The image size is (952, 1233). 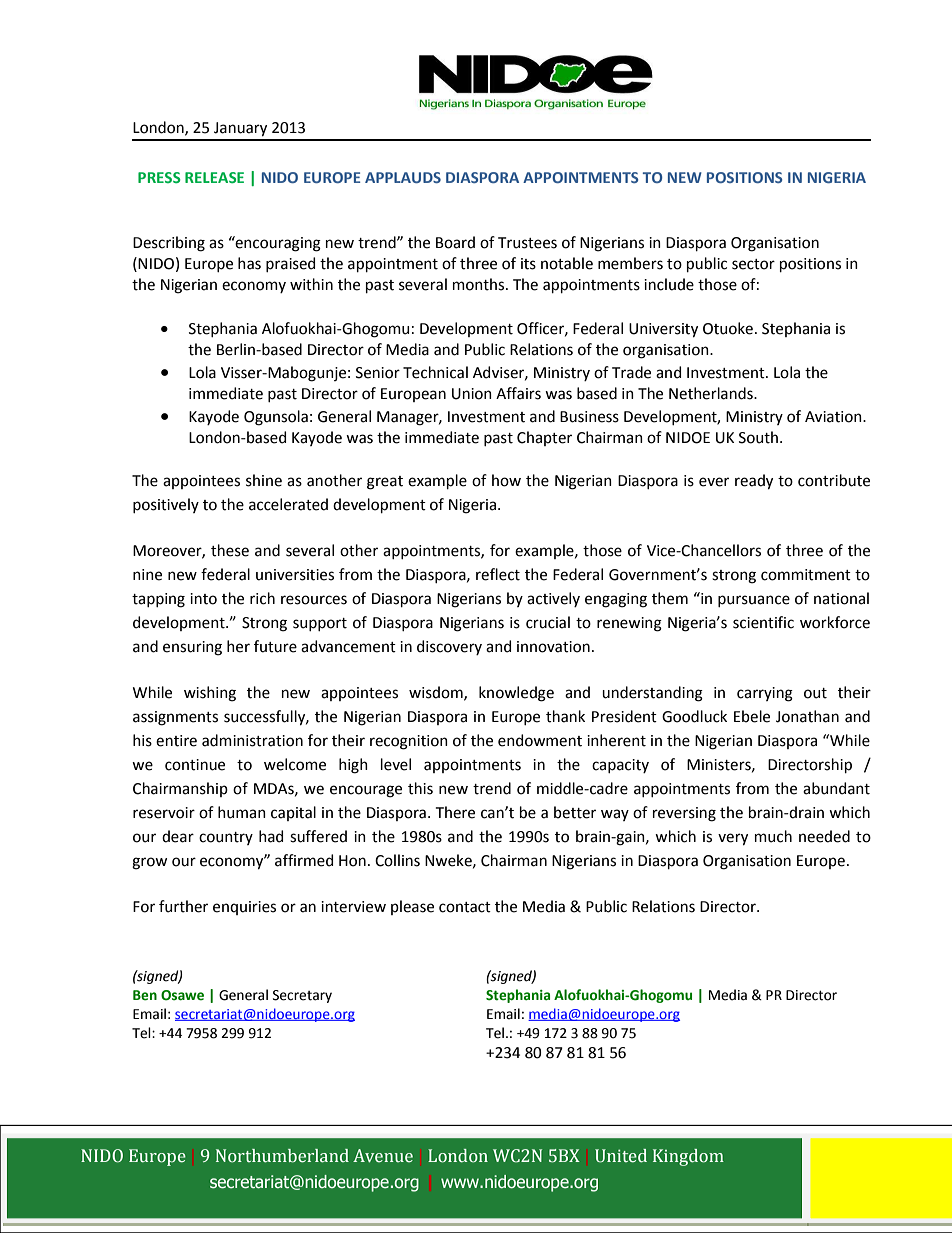 I want to click on Northumberland, so click(x=282, y=1156).
